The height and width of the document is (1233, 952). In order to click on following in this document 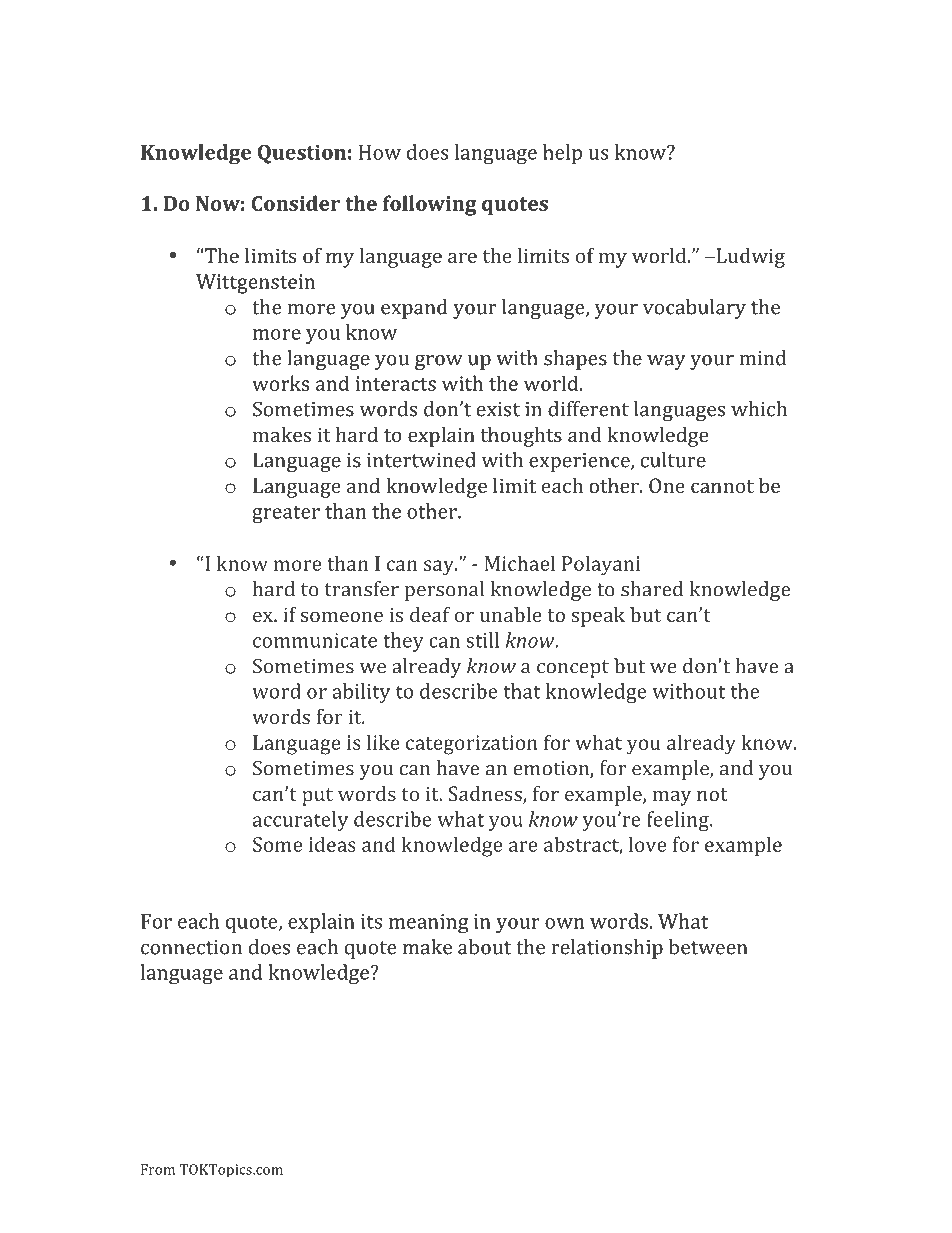, I will do `click(429, 205)`.
